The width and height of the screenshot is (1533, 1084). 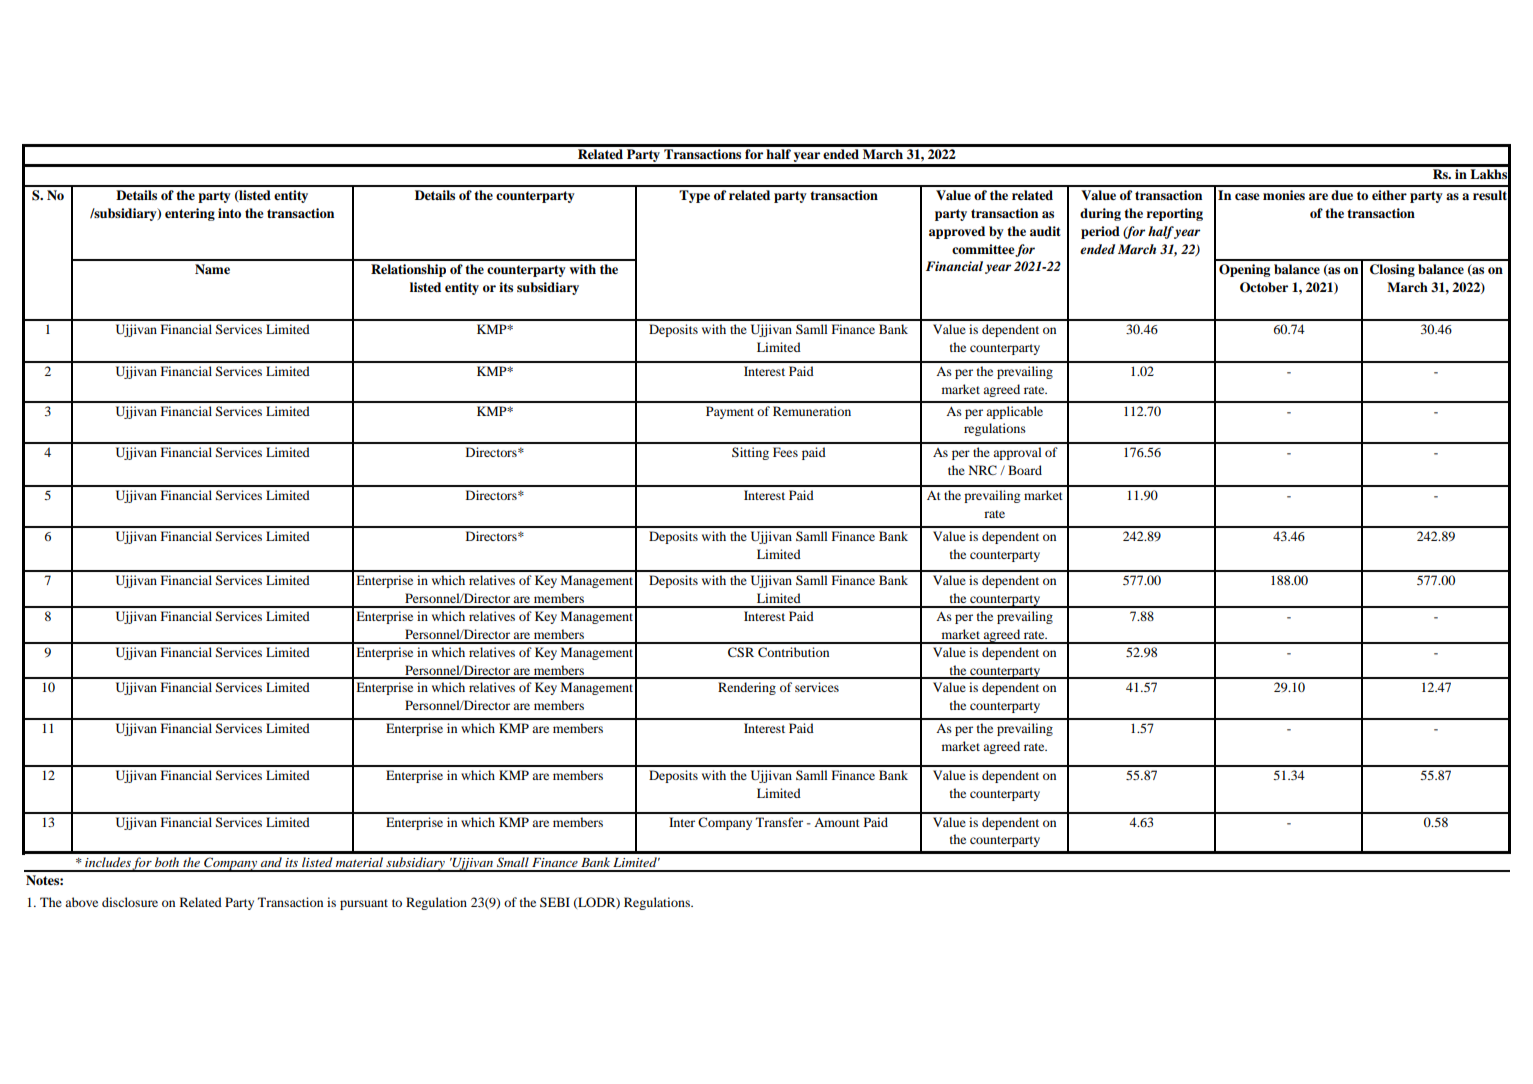 I want to click on disclosure, so click(x=130, y=902).
